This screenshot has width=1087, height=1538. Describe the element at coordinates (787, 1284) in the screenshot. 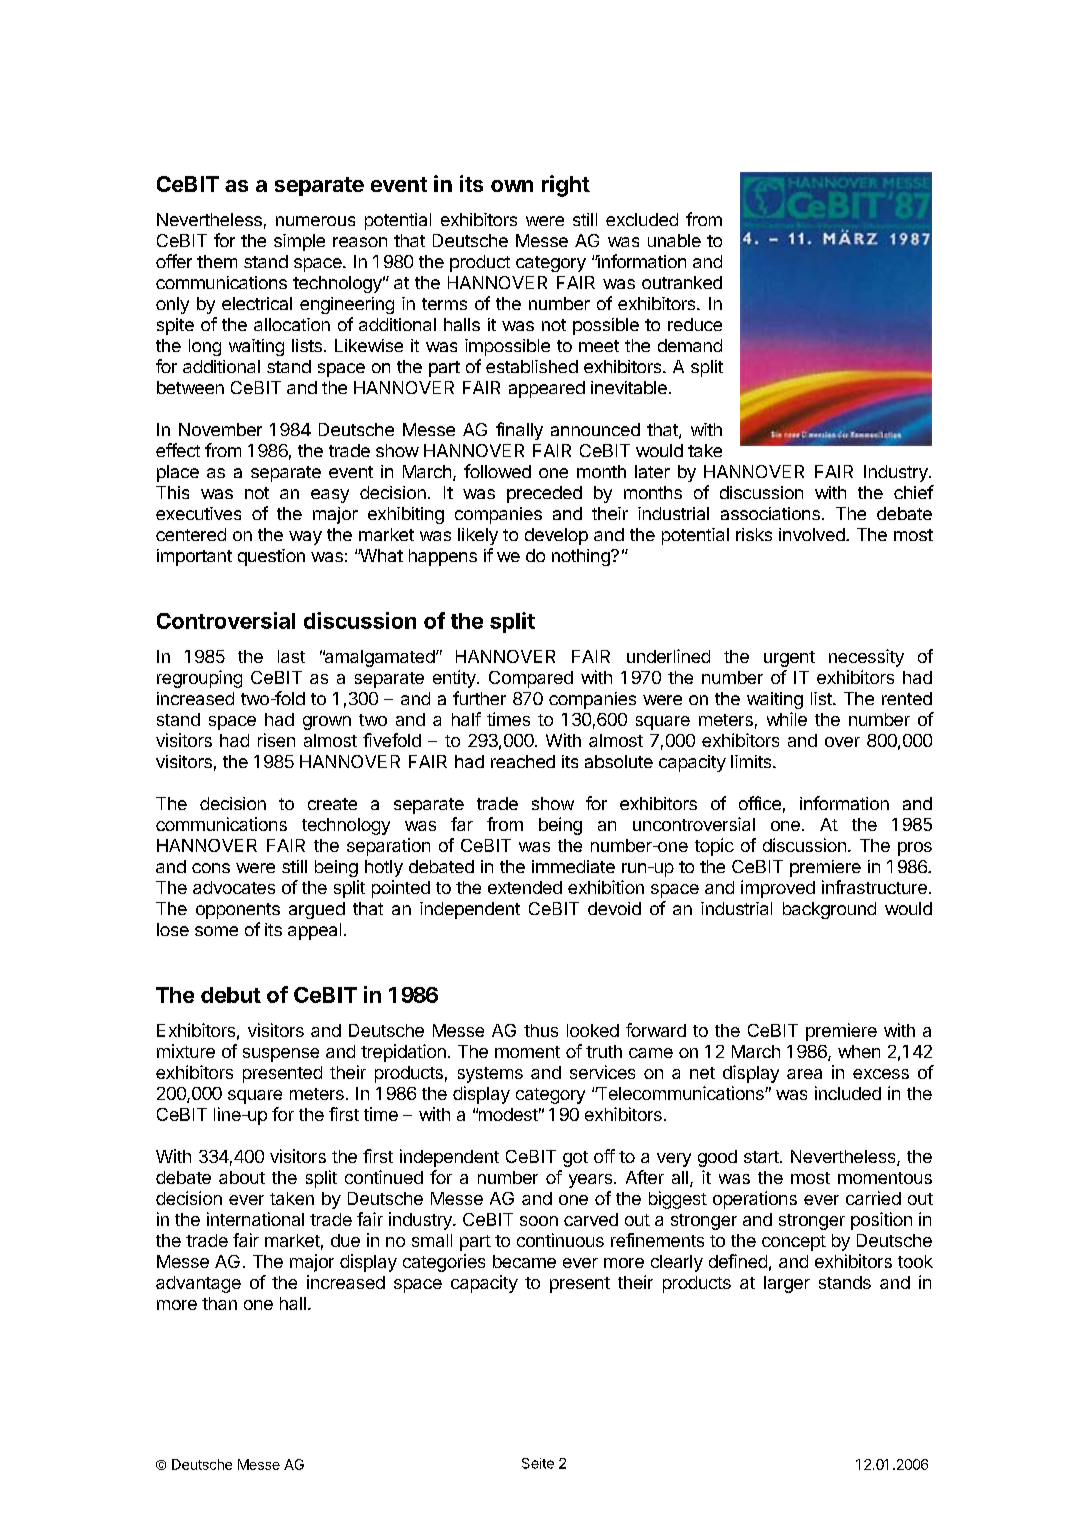

I see `larger` at that location.
